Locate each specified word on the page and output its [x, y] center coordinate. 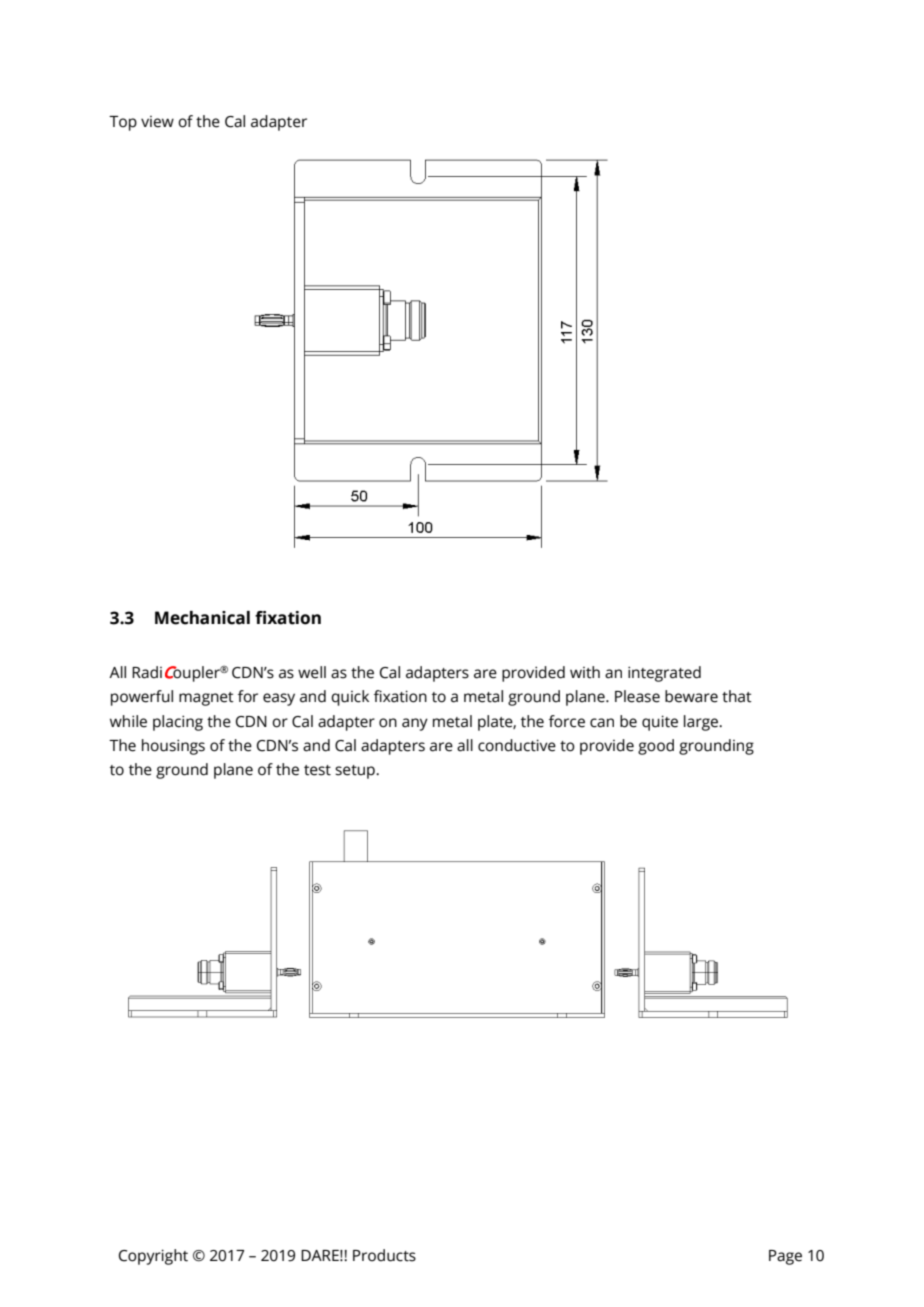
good [656, 747]
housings [173, 747]
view [157, 122]
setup [356, 772]
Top [123, 123]
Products [384, 1255]
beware [691, 696]
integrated [664, 674]
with [585, 672]
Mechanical [202, 618]
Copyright [153, 1257]
